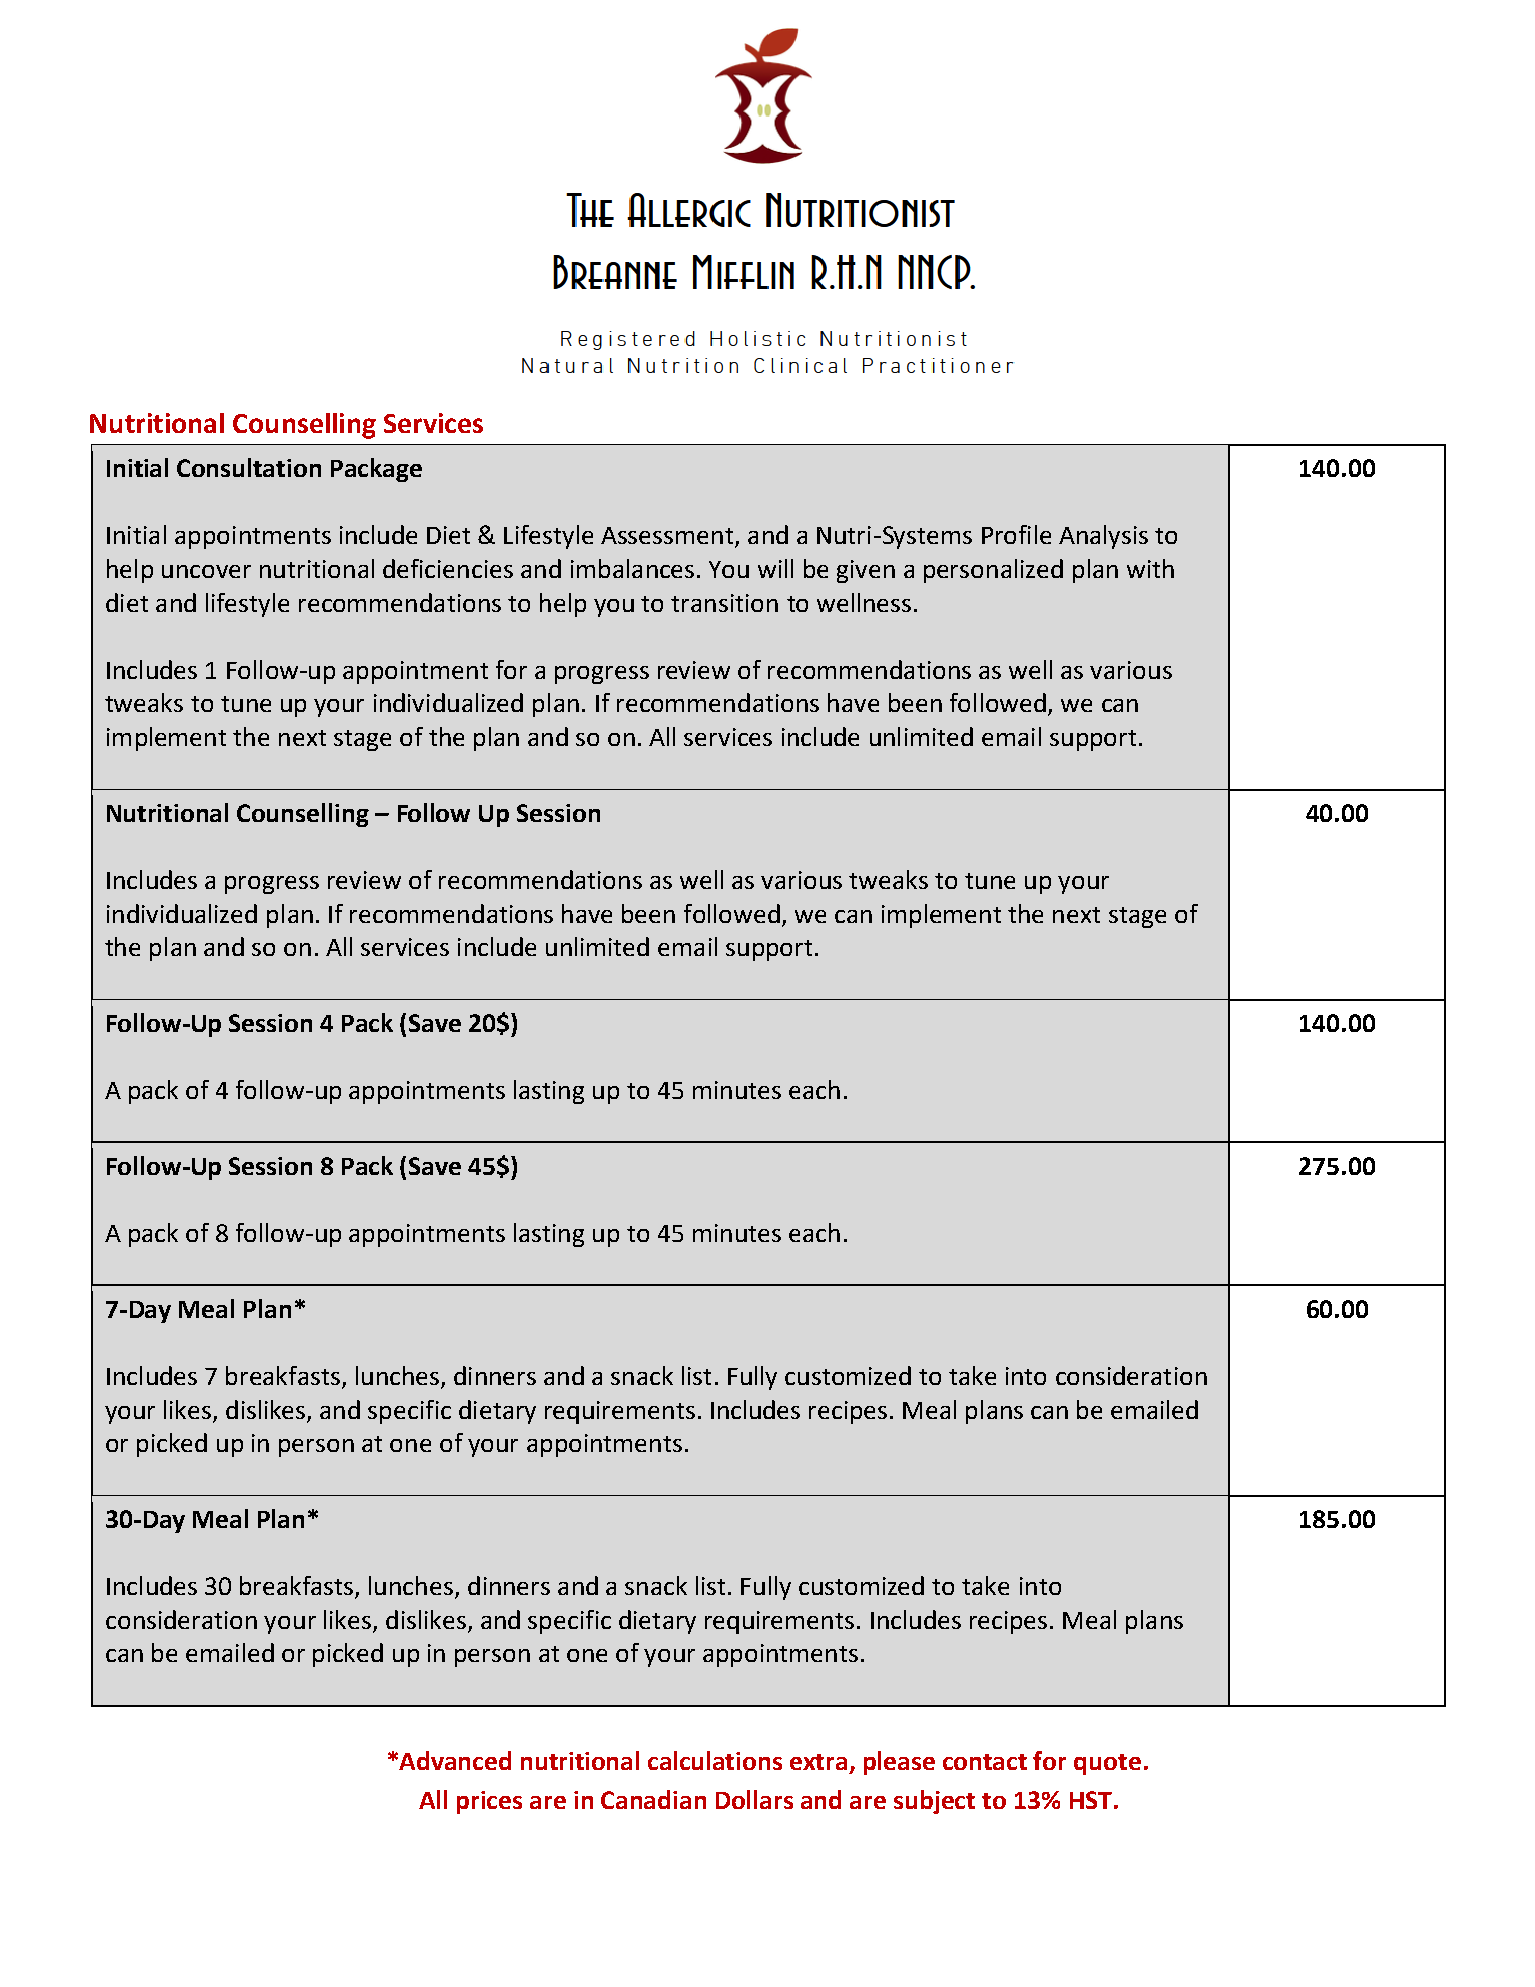 The height and width of the screenshot is (1987, 1535). What do you see at coordinates (455, 1760) in the screenshot?
I see `Advanced` at bounding box center [455, 1760].
